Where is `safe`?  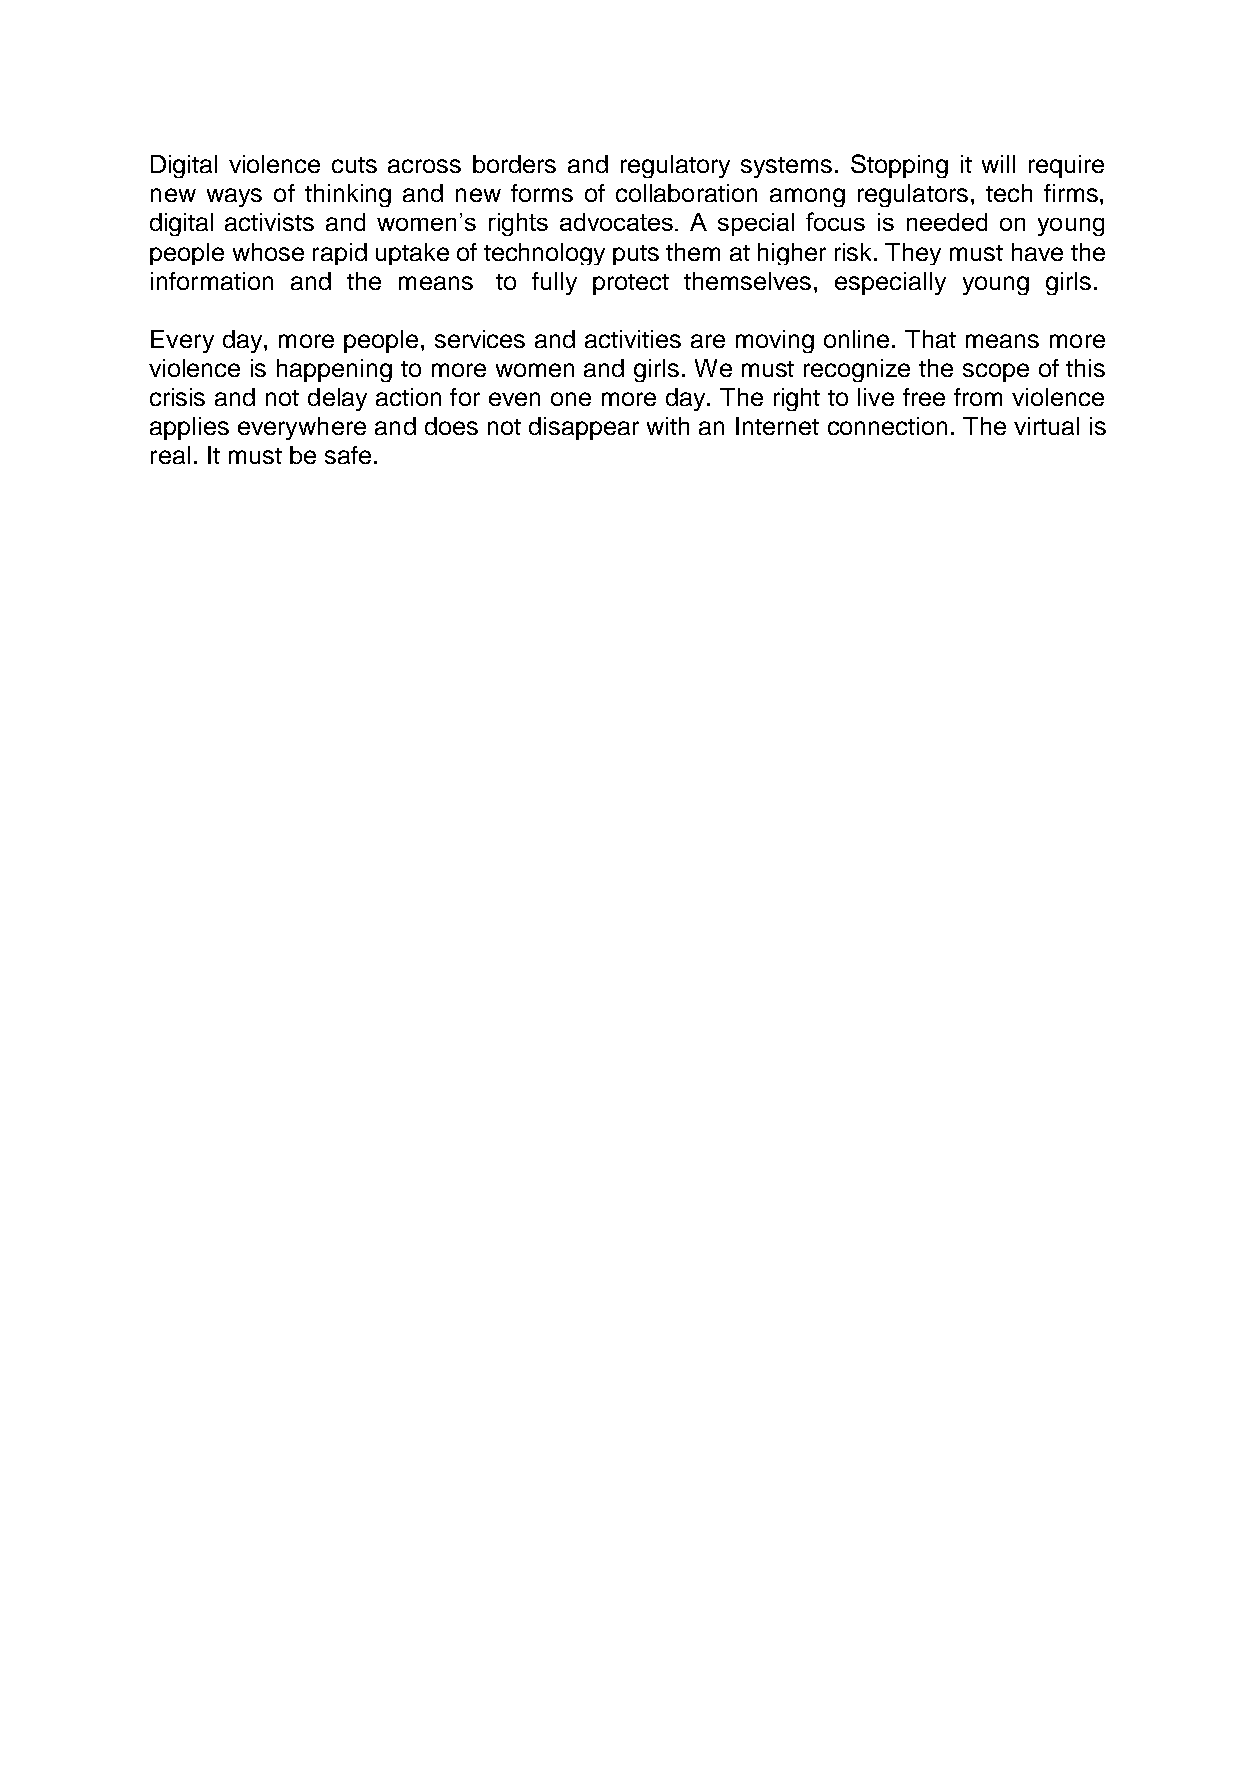
safe is located at coordinates (348, 455).
